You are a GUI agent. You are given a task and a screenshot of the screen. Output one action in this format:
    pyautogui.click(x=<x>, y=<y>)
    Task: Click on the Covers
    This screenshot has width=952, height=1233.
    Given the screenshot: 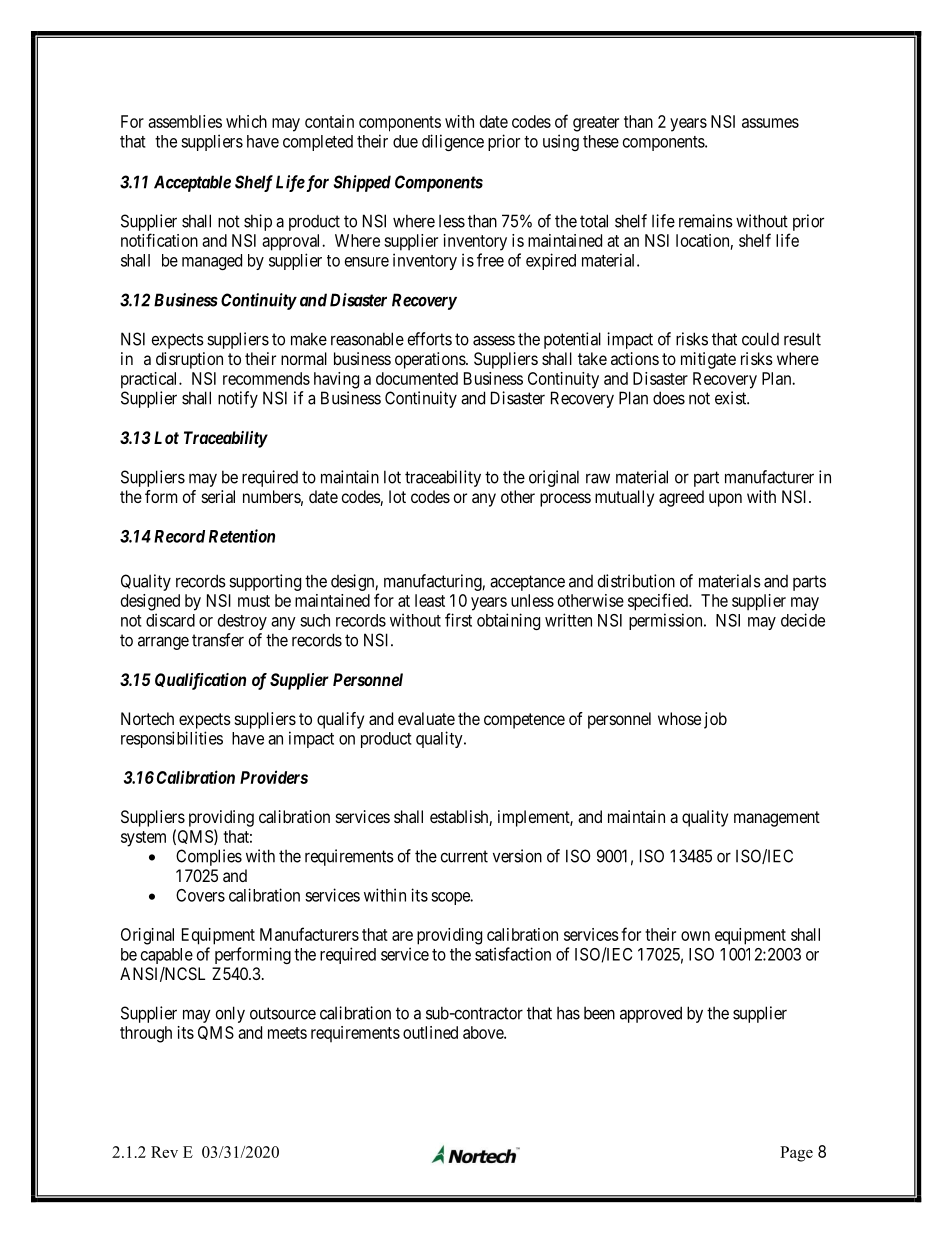 What is the action you would take?
    pyautogui.click(x=200, y=895)
